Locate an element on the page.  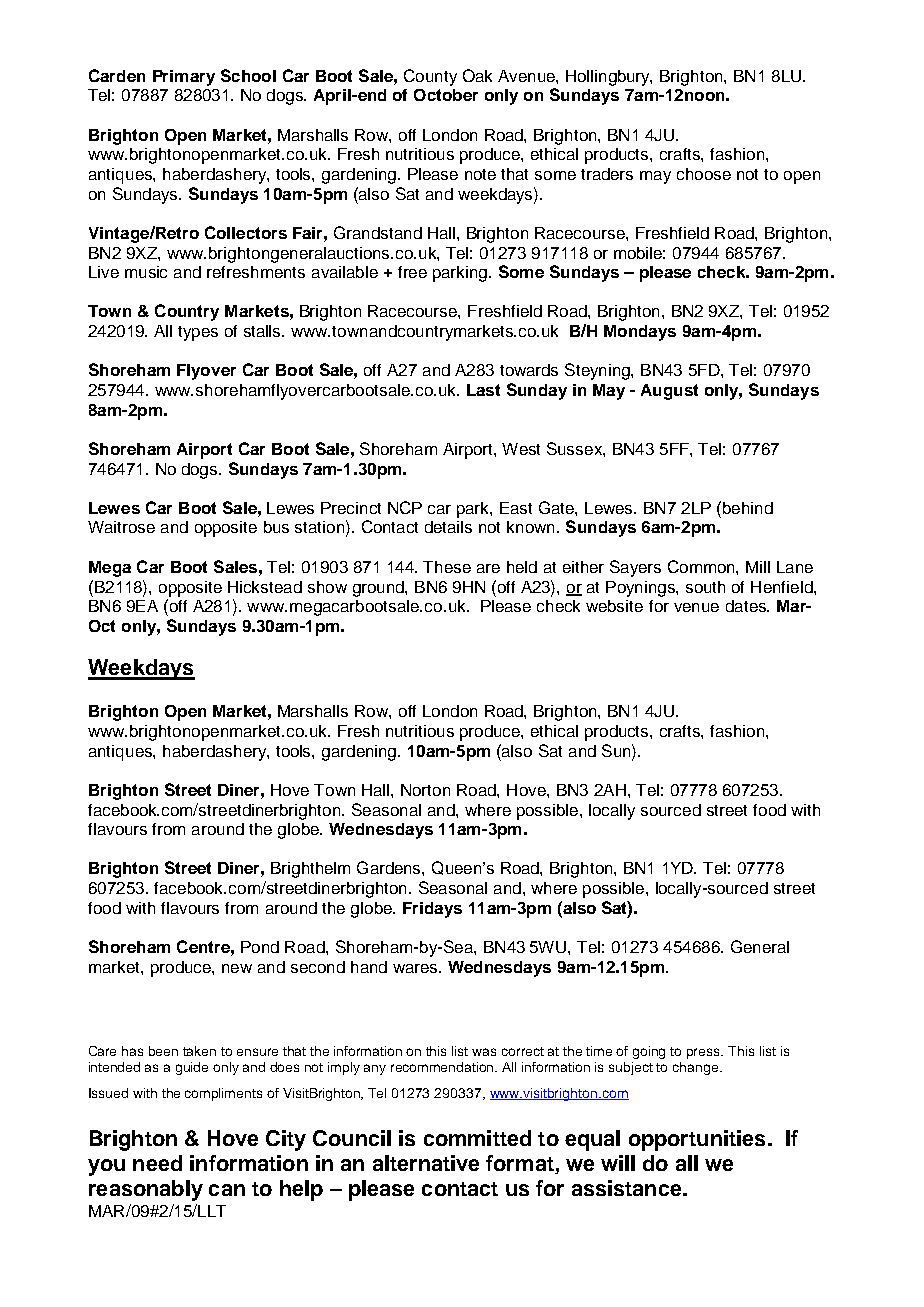
choose is located at coordinates (704, 174).
